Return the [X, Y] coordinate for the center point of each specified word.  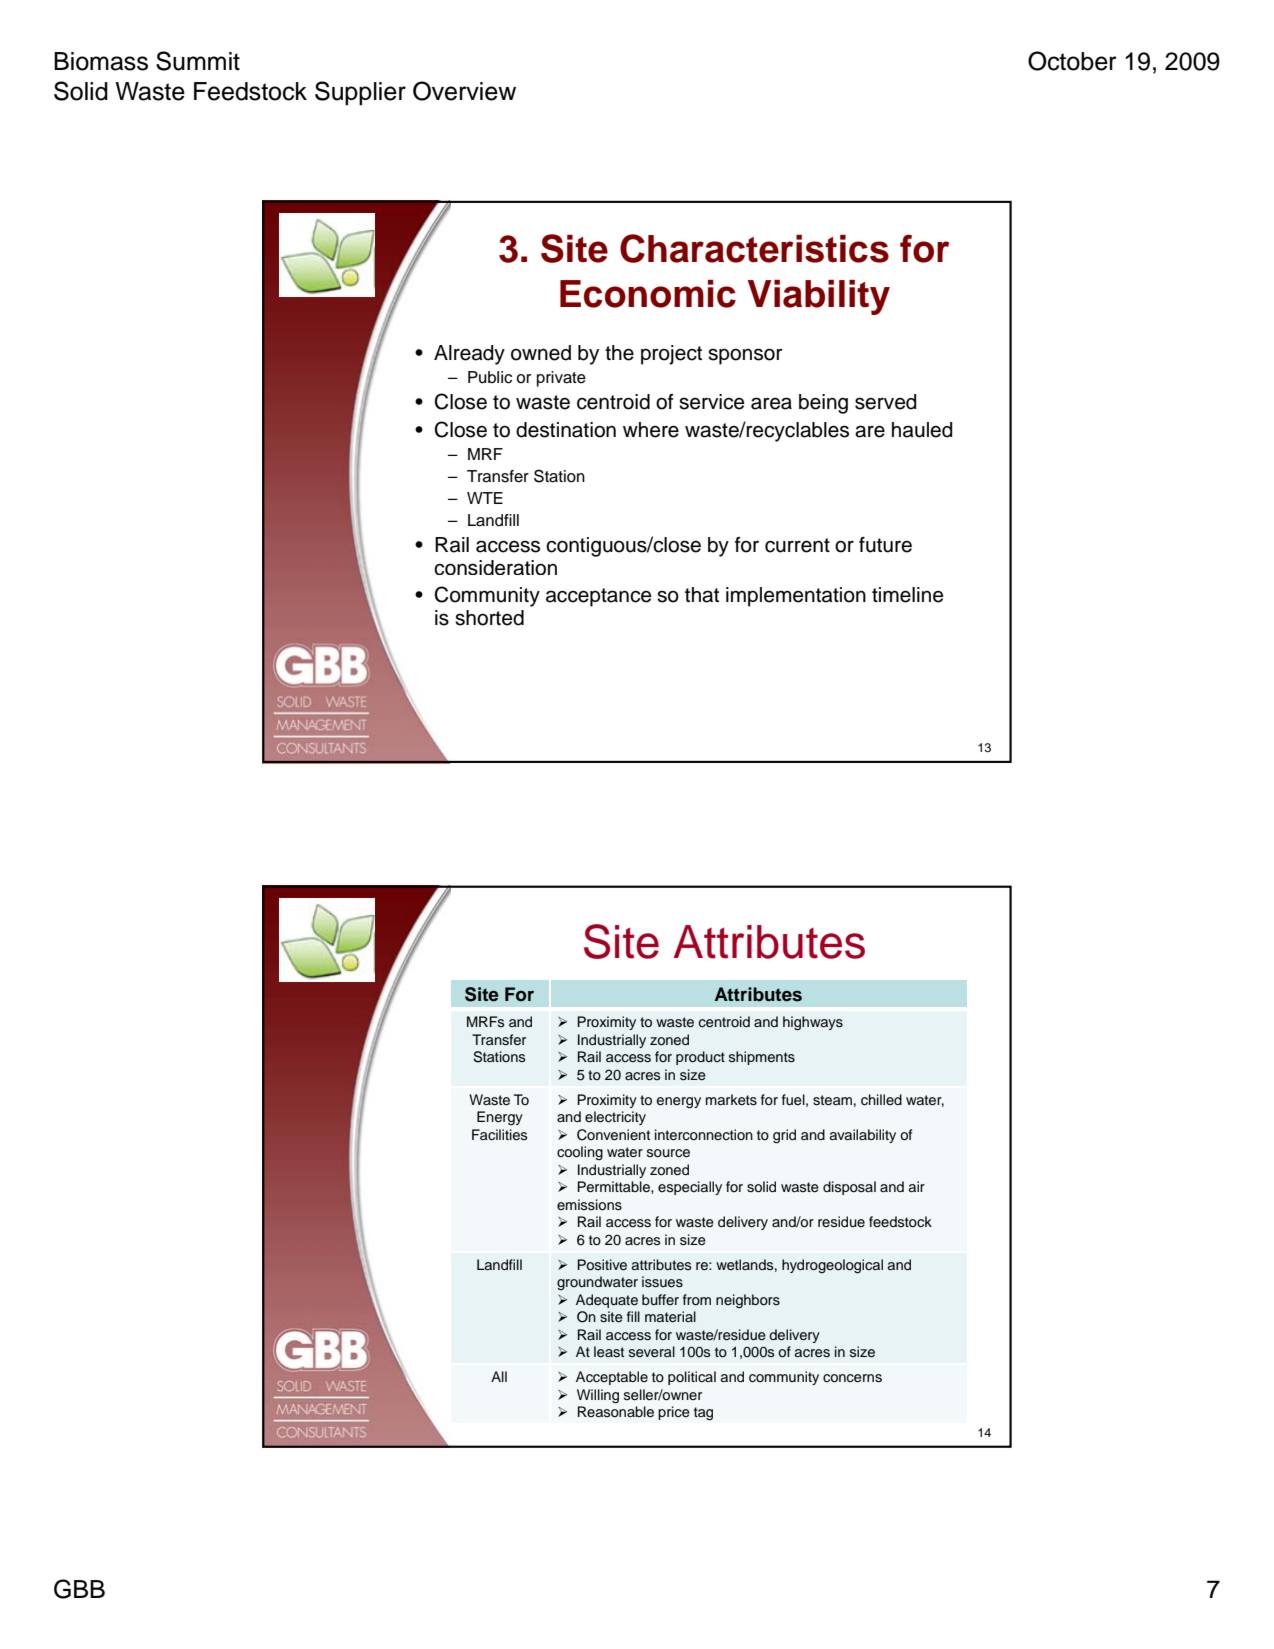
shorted [489, 618]
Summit [198, 61]
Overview [464, 91]
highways [813, 1023]
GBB [79, 1589]
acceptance [598, 597]
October [1072, 61]
